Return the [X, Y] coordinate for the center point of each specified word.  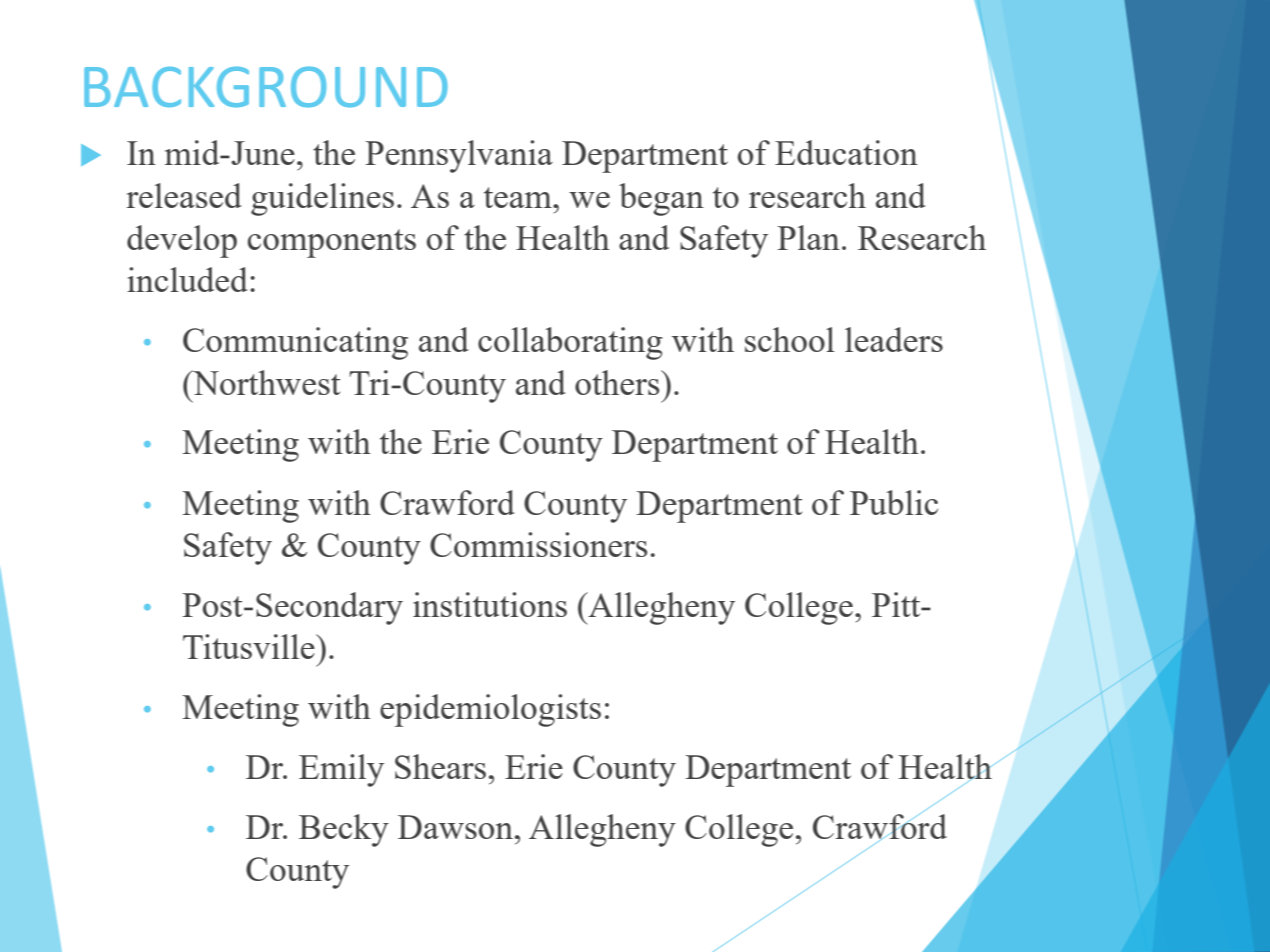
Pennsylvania [459, 156]
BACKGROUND [266, 87]
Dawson [457, 827]
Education [846, 152]
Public [894, 502]
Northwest [265, 382]
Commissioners [538, 544]
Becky [344, 830]
